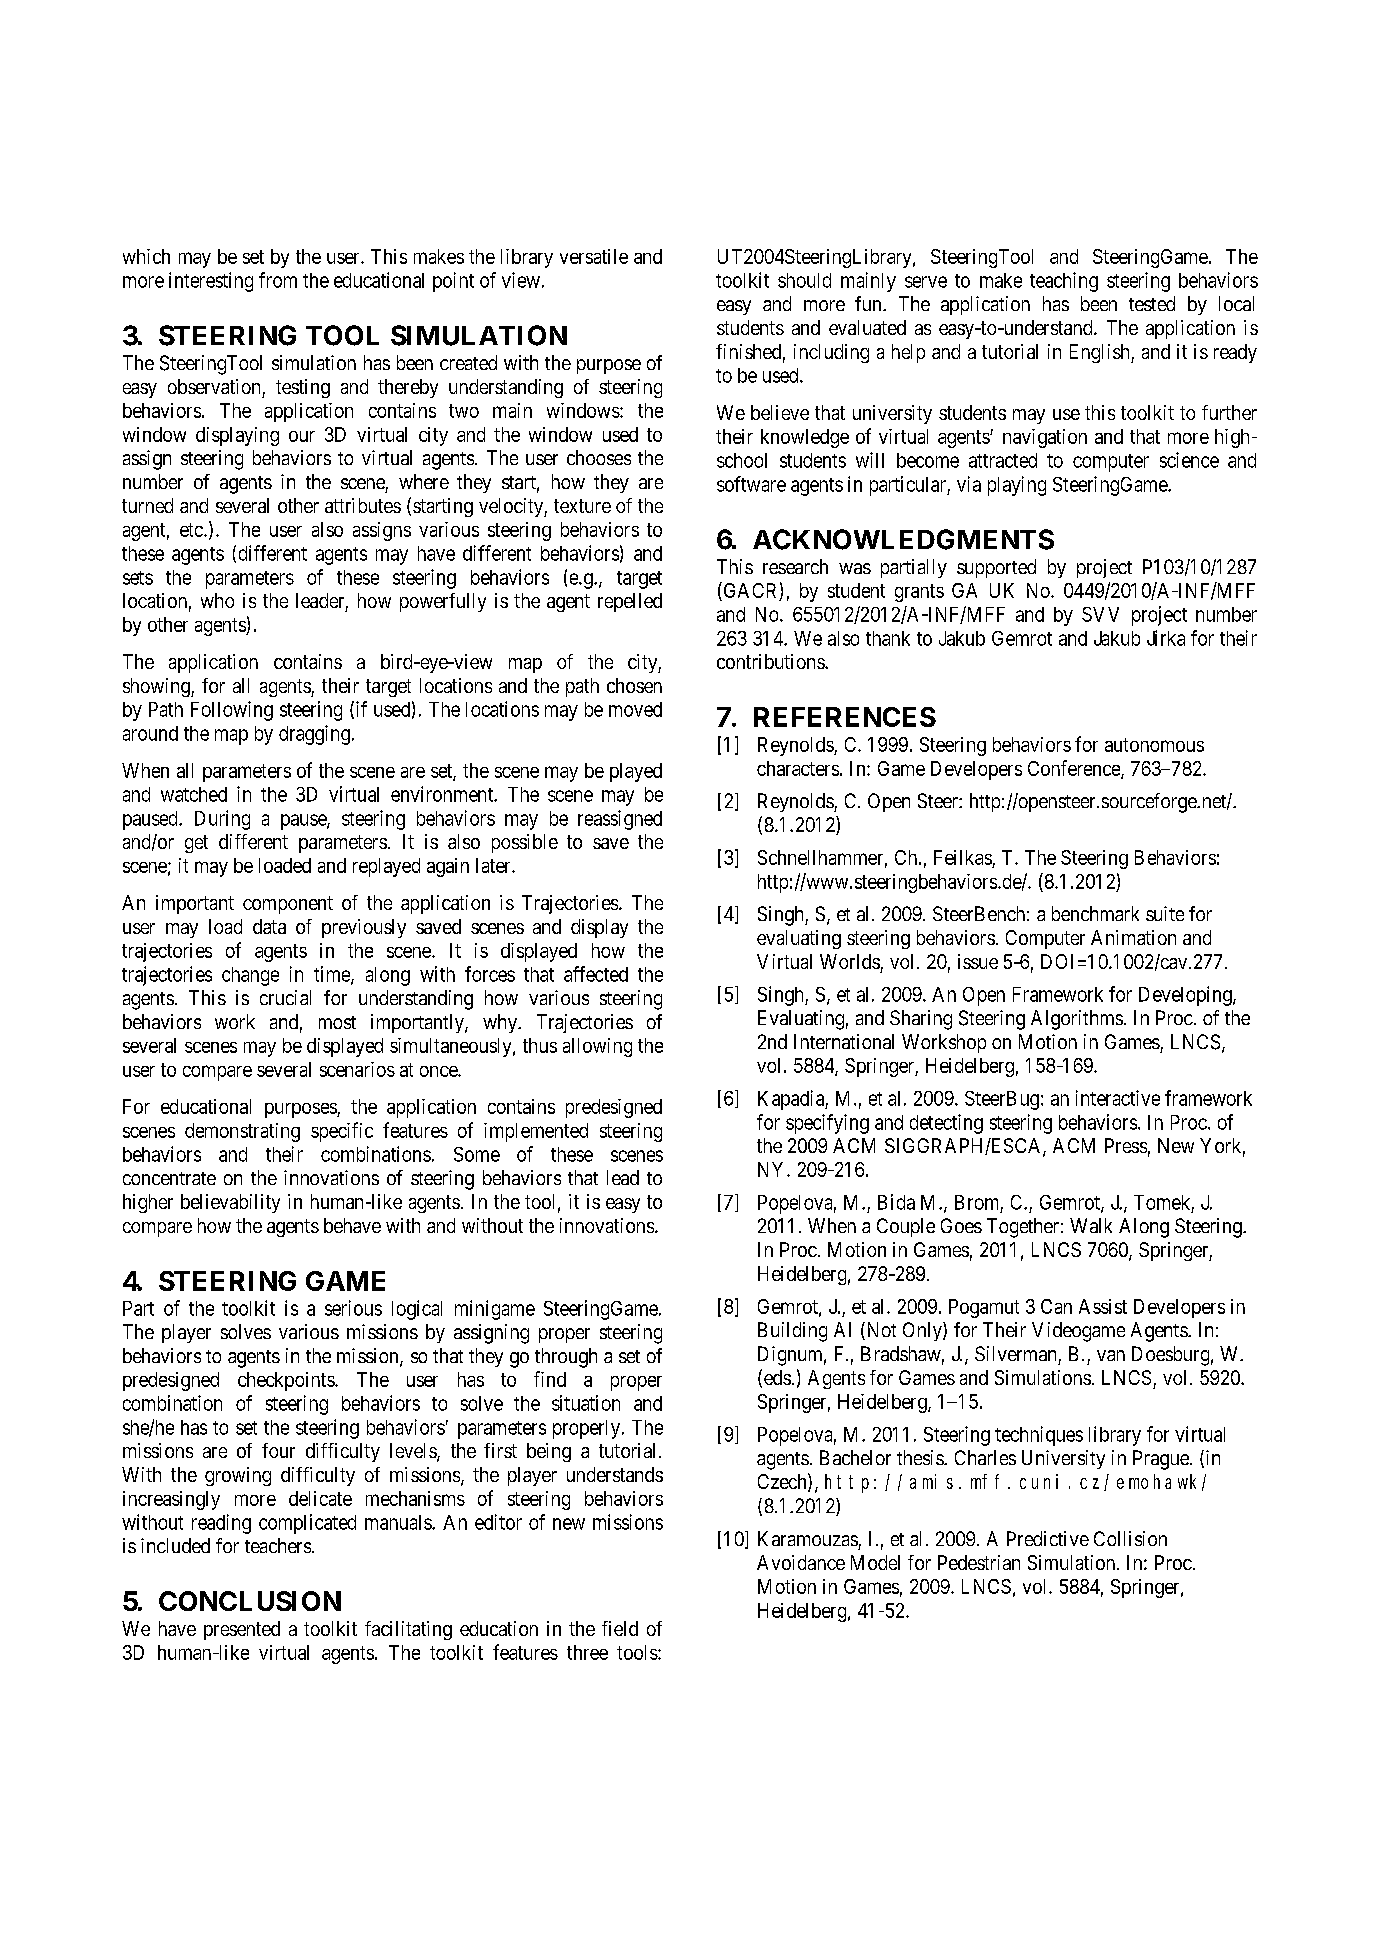  Describe the element at coordinates (596, 974) in the screenshot. I see `affected` at that location.
